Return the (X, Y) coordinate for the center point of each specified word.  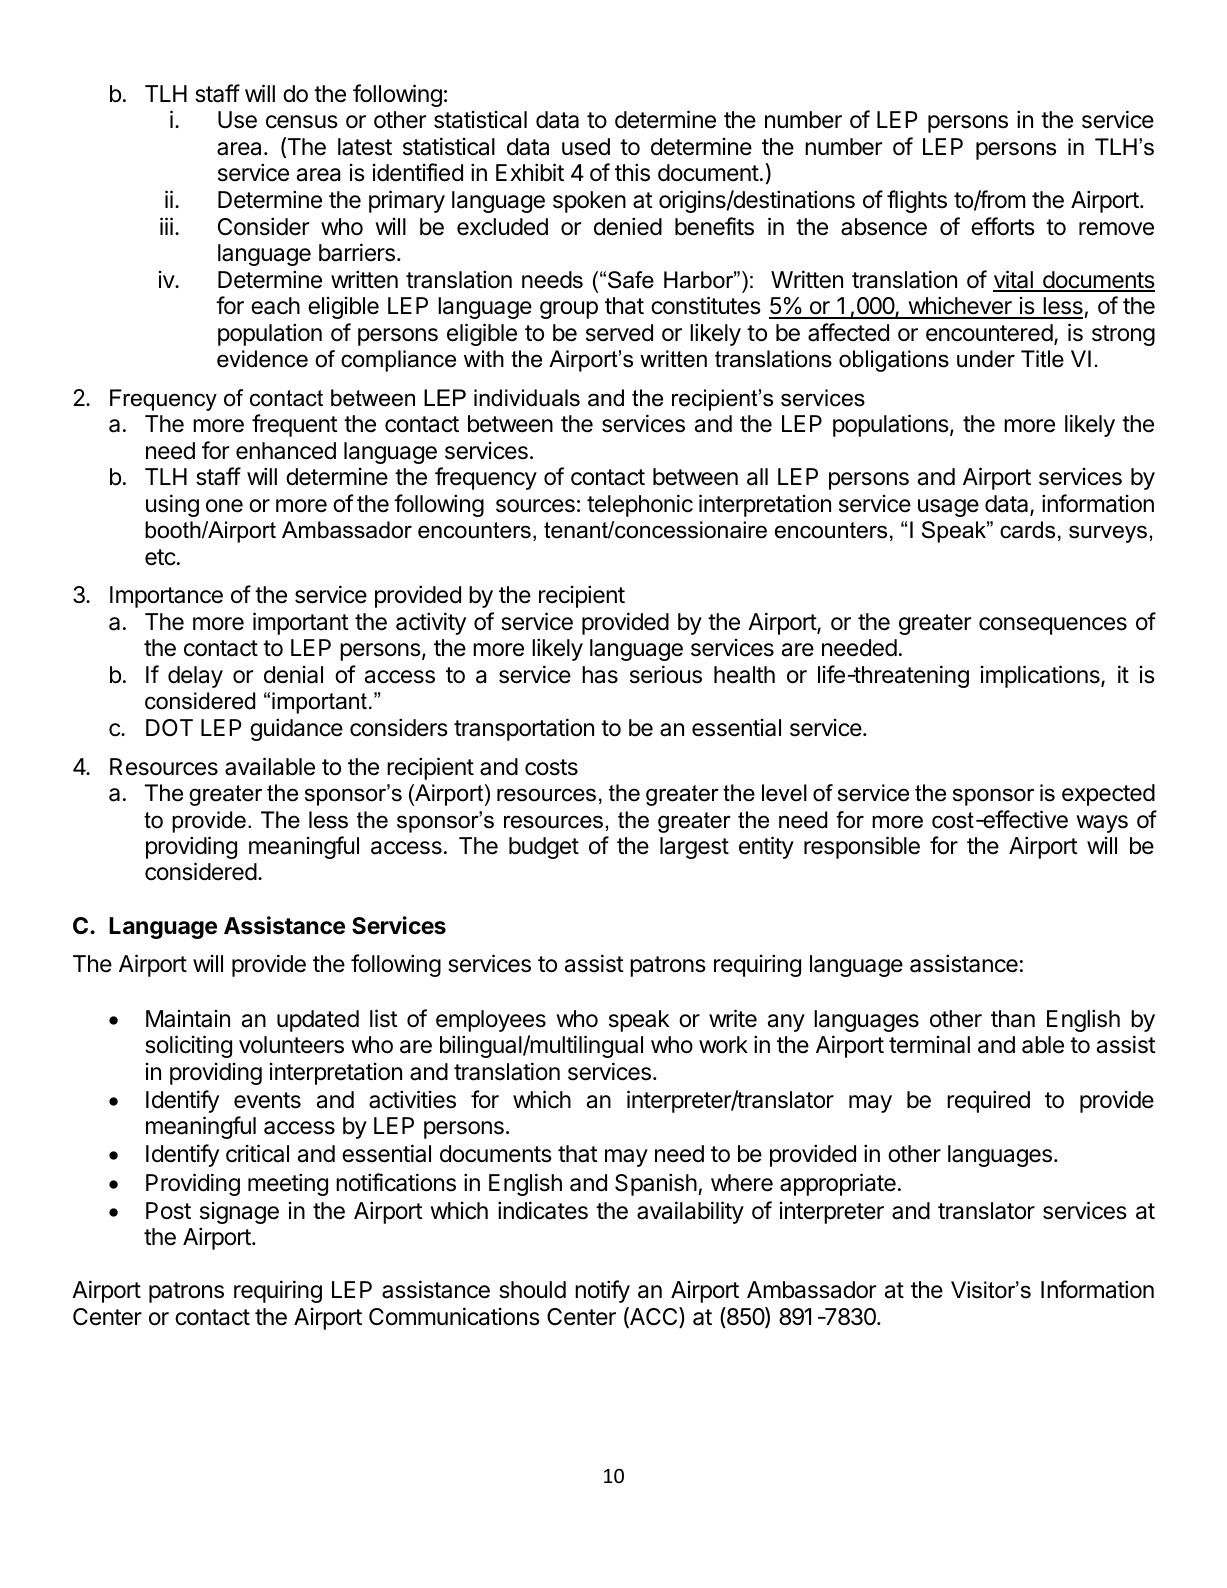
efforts (1003, 226)
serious (666, 674)
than (1013, 1019)
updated (318, 1021)
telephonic (640, 505)
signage (239, 1213)
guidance (296, 729)
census (302, 122)
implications (1041, 676)
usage (948, 508)
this (632, 172)
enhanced (286, 451)
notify (602, 1291)
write (733, 1018)
